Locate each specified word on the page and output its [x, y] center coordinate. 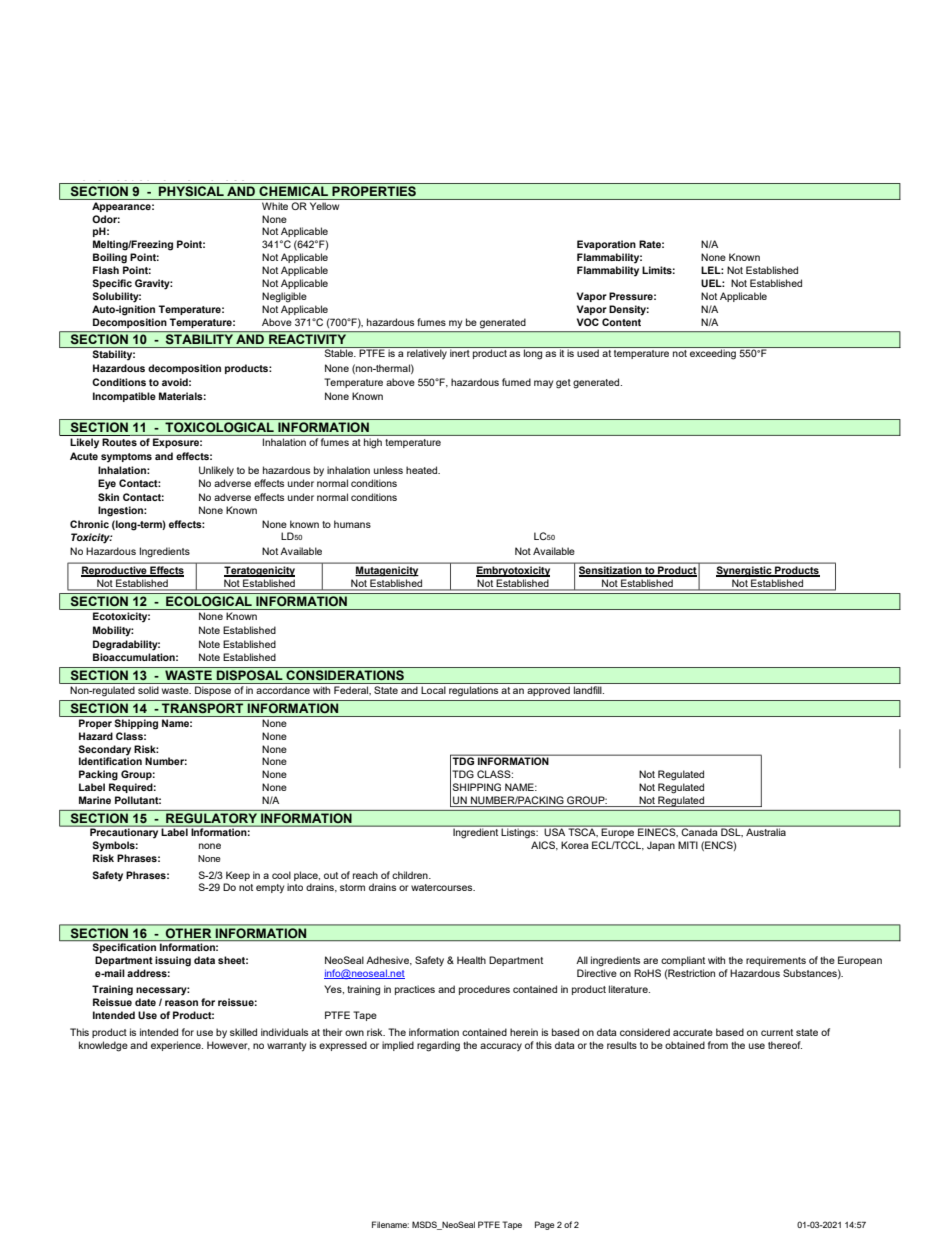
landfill [589, 690]
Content [621, 322]
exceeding [713, 353]
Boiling [110, 258]
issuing [173, 961]
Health [471, 960]
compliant [683, 961]
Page [545, 1225]
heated [423, 470]
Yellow [324, 206]
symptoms [126, 458]
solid [148, 690]
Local [433, 690]
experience [177, 1046]
